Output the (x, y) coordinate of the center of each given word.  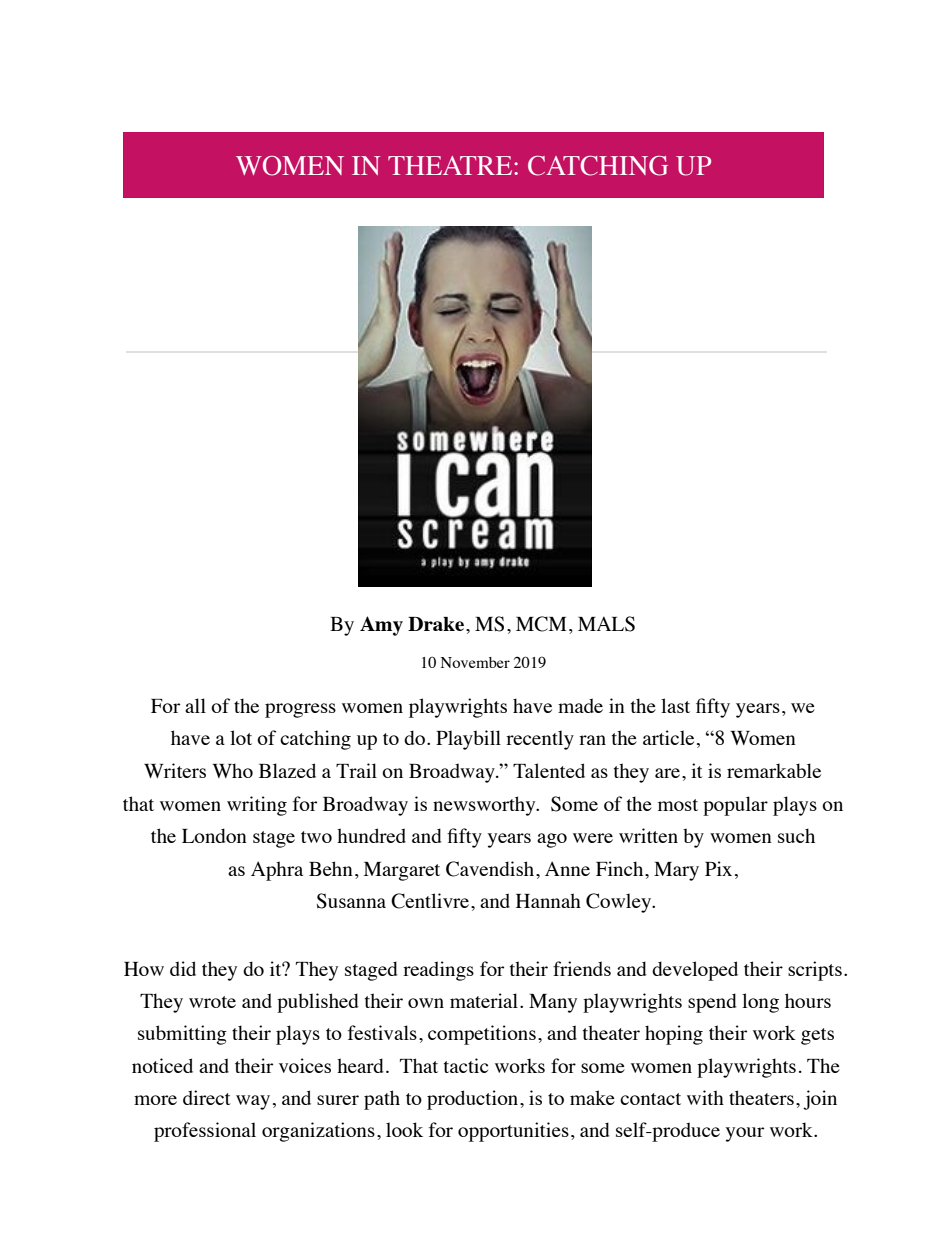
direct (207, 1097)
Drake (437, 624)
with (705, 1097)
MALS (606, 624)
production (474, 1100)
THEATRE (451, 165)
